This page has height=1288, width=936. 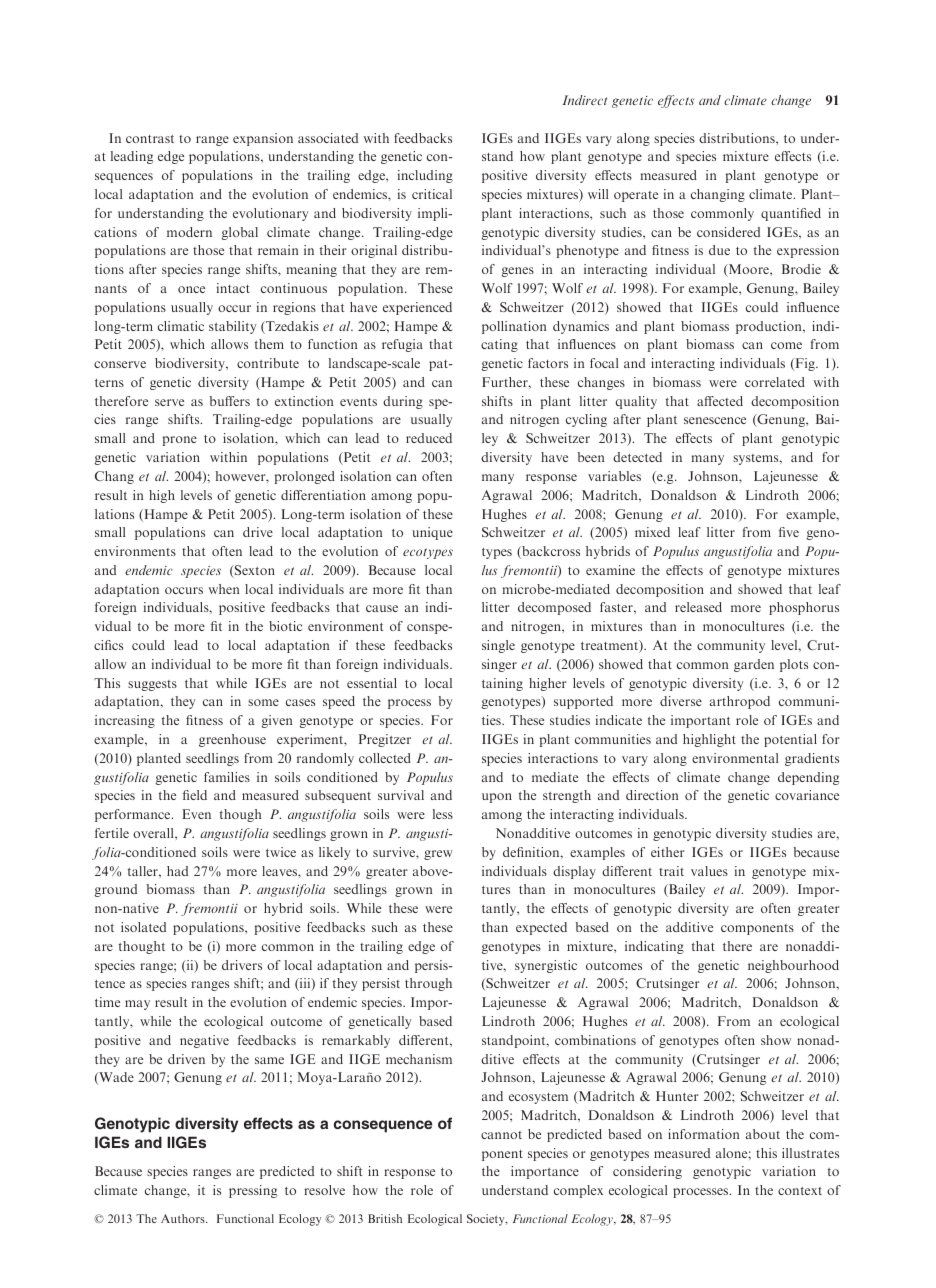 I want to click on considered, so click(x=728, y=232).
